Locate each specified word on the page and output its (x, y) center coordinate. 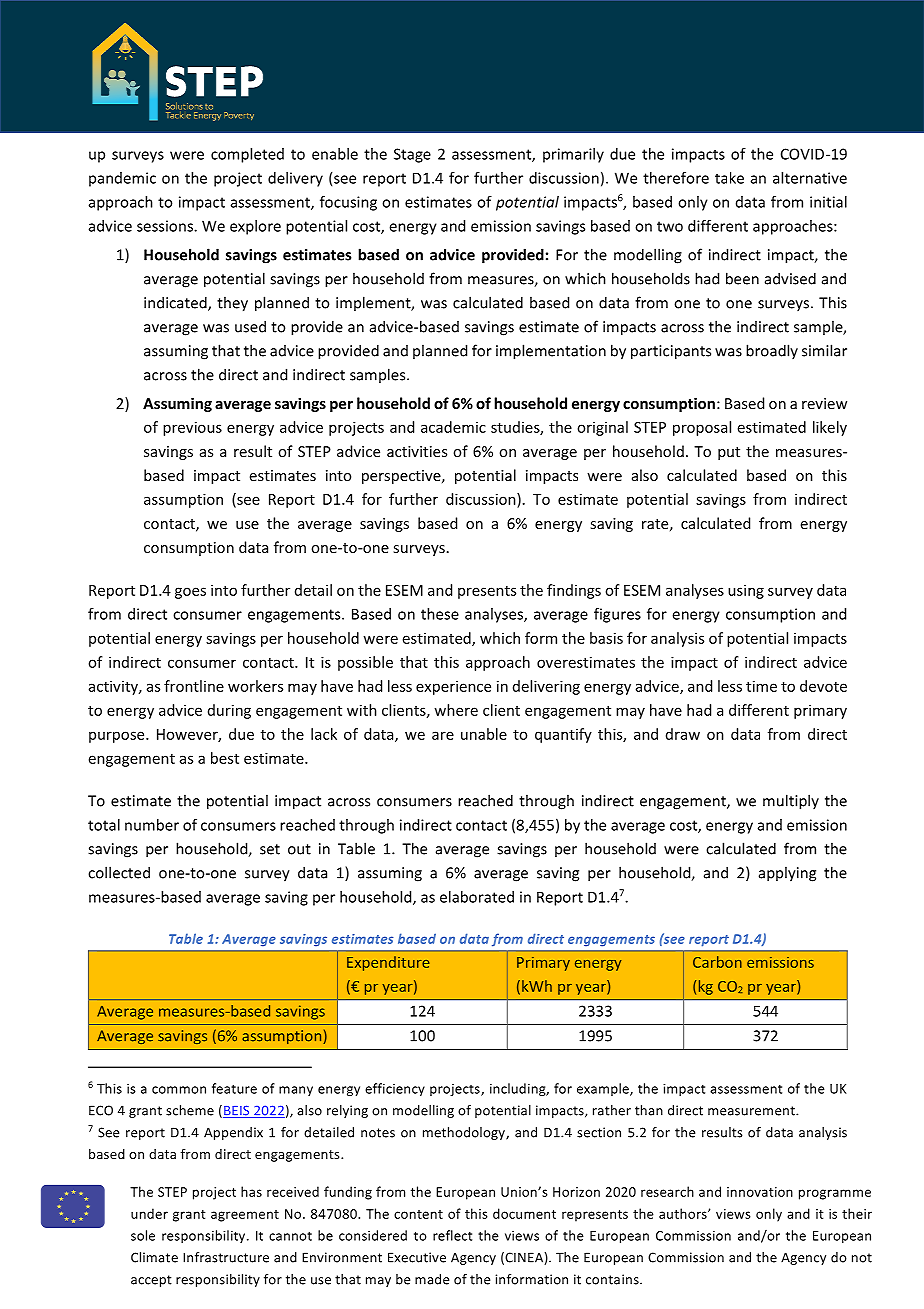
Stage (412, 155)
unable (484, 734)
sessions (166, 226)
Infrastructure (226, 1257)
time (761, 686)
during (229, 711)
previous (192, 428)
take (729, 178)
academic (453, 427)
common (179, 1090)
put (729, 453)
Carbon (717, 962)
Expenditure (388, 963)
